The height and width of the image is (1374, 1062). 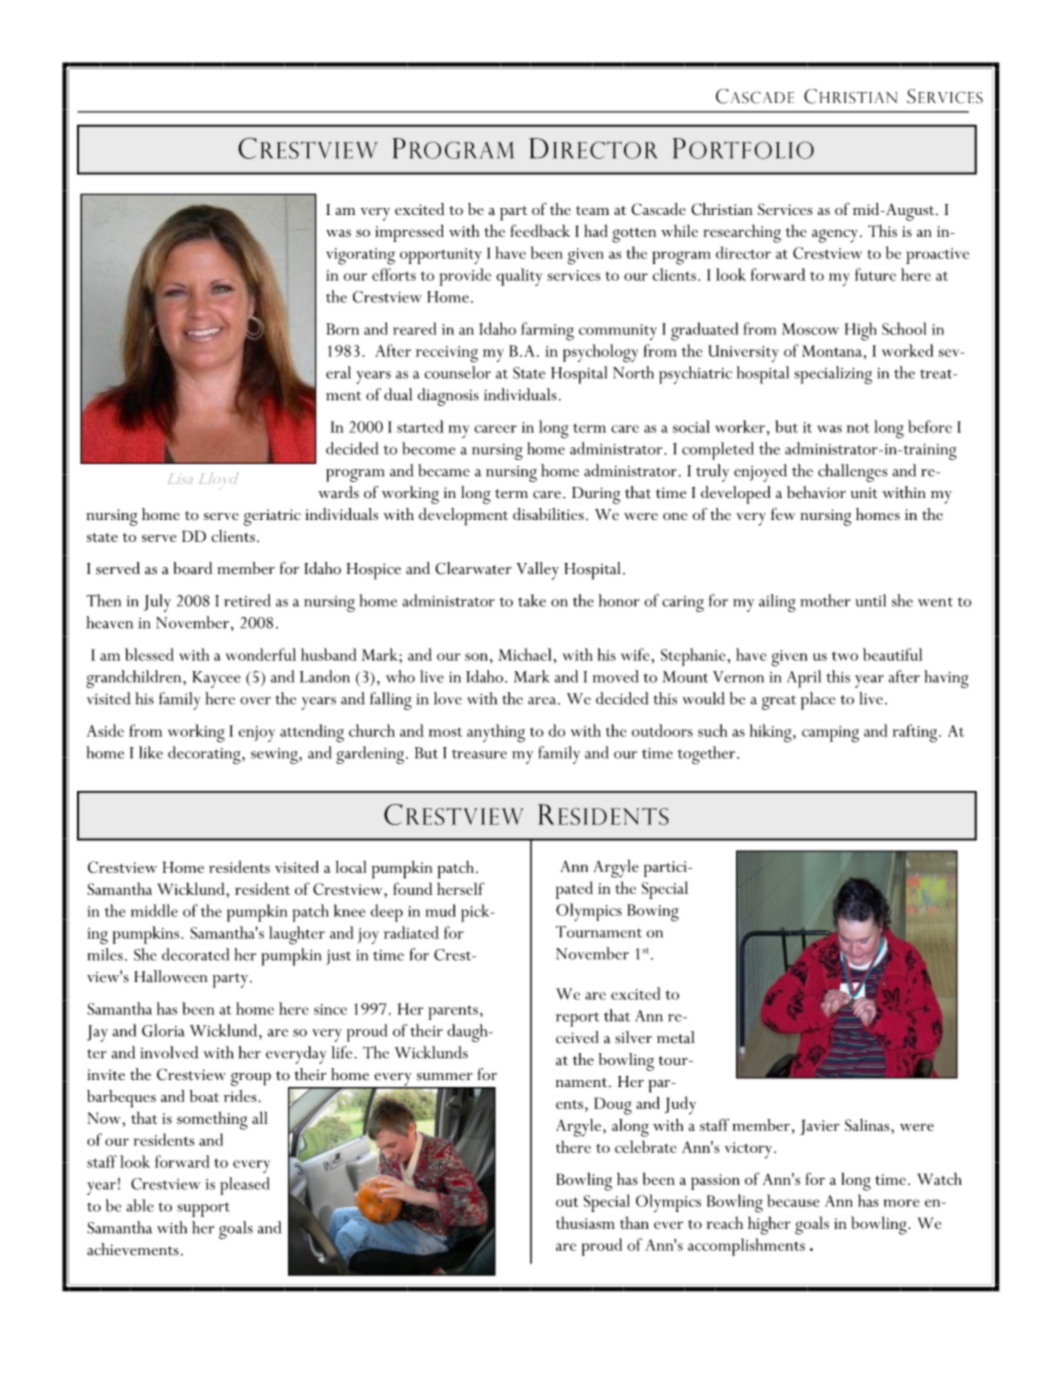 I want to click on middle, so click(x=154, y=910).
